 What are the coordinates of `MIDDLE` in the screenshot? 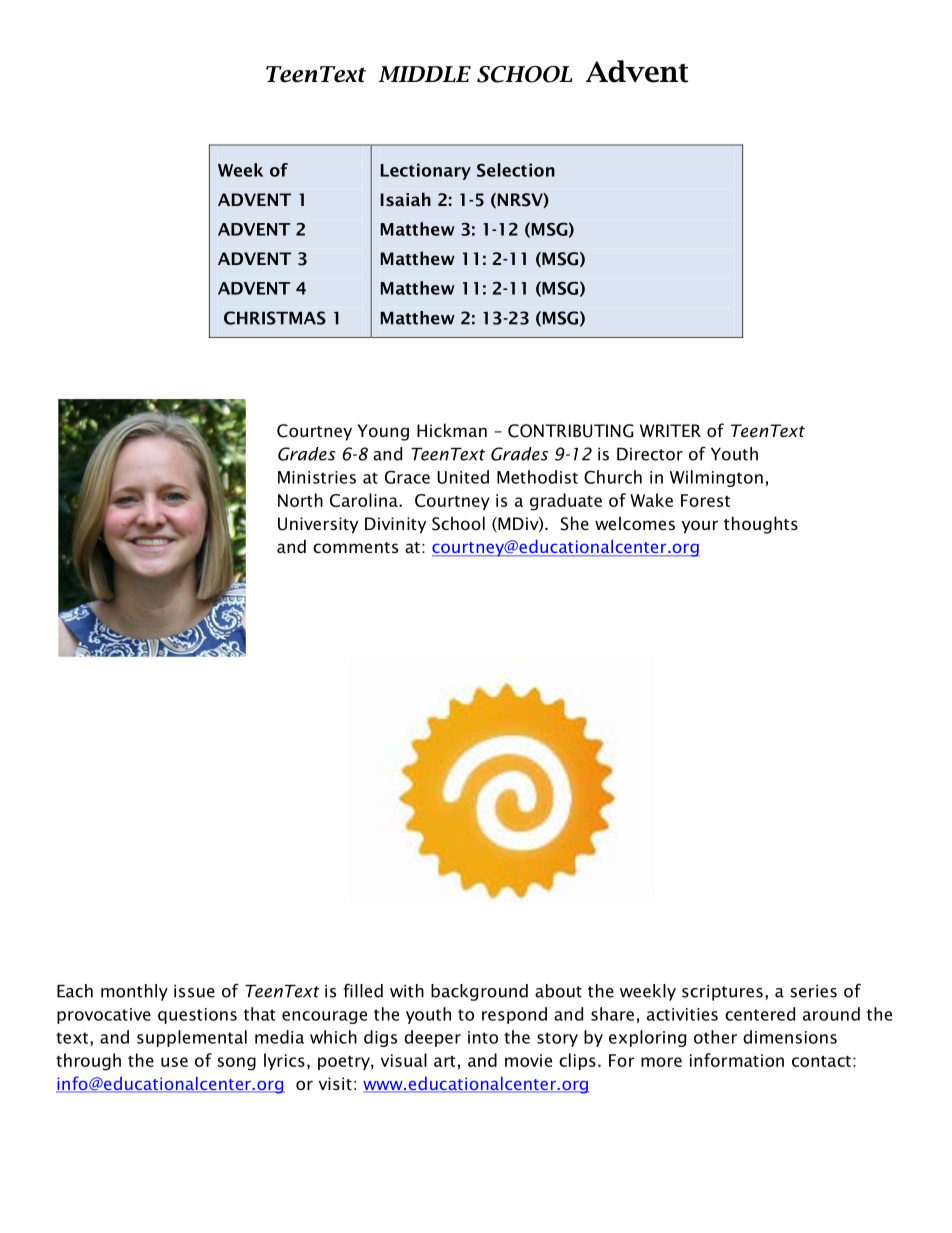 It's located at (425, 74).
